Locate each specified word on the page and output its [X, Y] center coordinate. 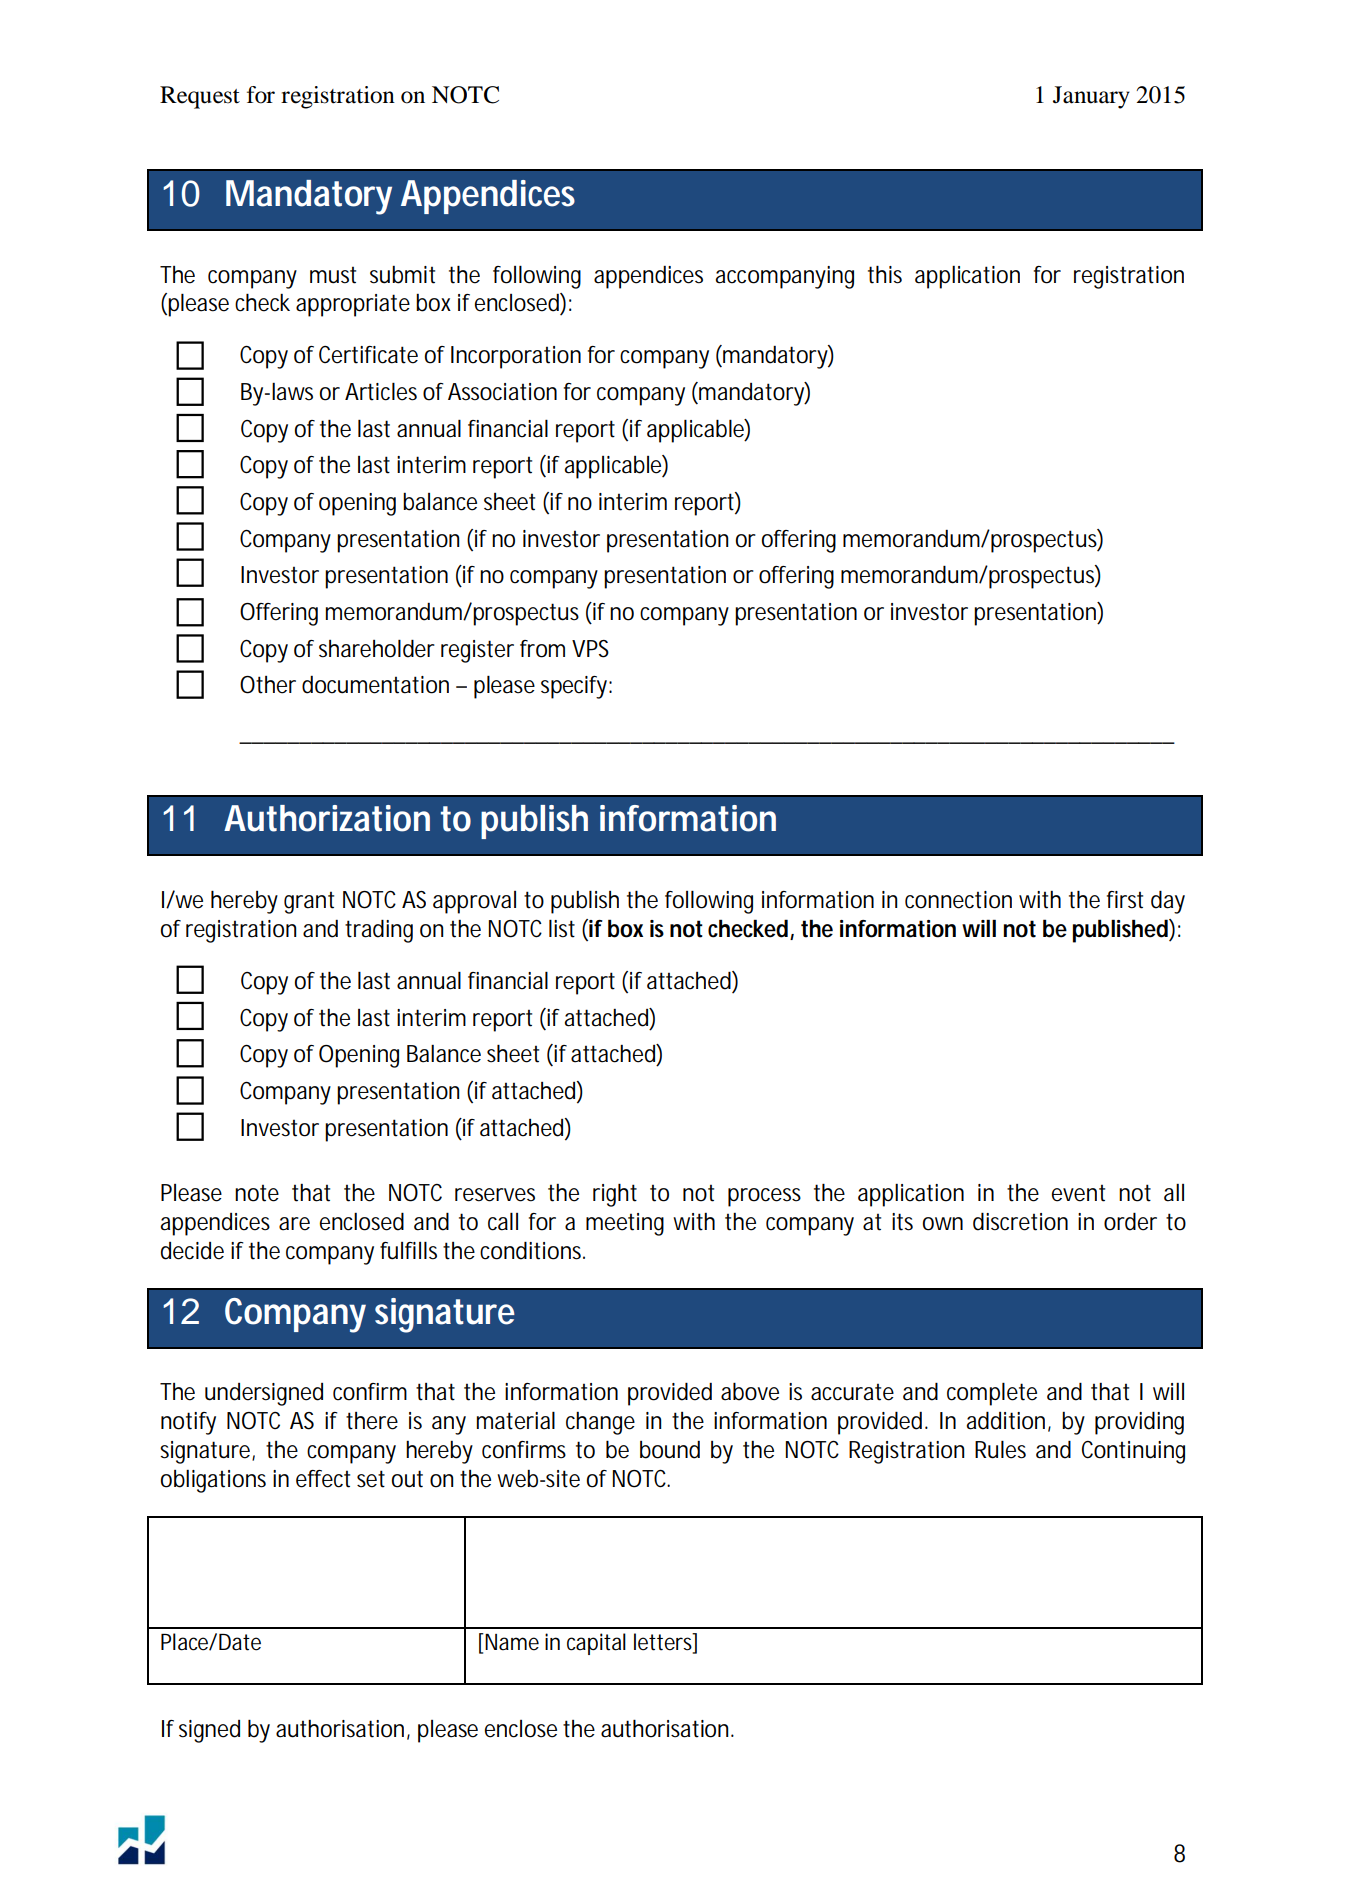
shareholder [377, 648]
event [1078, 1193]
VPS [590, 649]
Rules [1000, 1449]
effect [323, 1479]
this [885, 274]
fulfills [408, 1250]
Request [200, 97]
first [1125, 900]
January [1091, 97]
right [615, 1195]
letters [663, 1643]
